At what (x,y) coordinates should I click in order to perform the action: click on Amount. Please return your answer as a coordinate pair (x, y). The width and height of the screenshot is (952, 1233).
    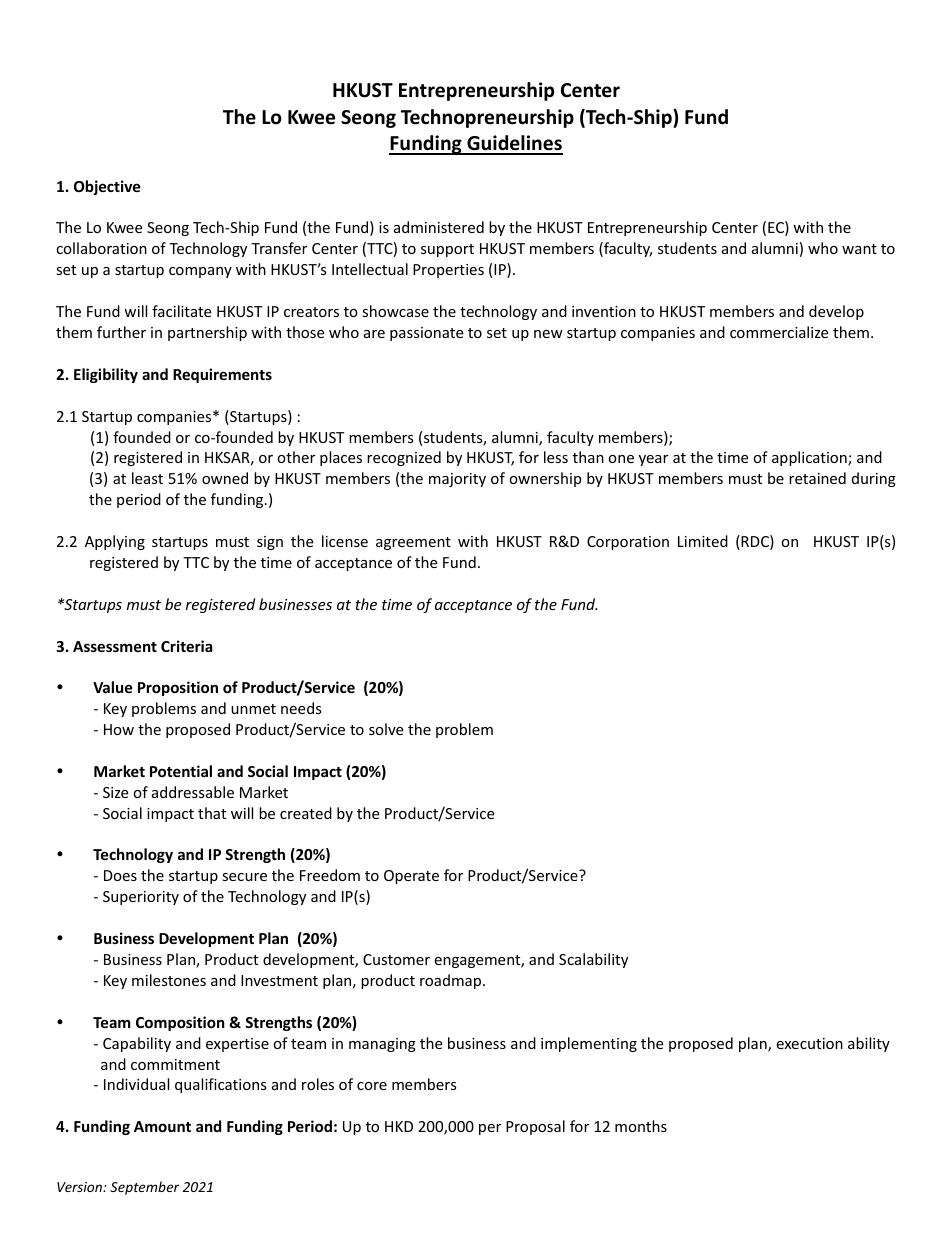
    Looking at the image, I should click on (162, 1126).
